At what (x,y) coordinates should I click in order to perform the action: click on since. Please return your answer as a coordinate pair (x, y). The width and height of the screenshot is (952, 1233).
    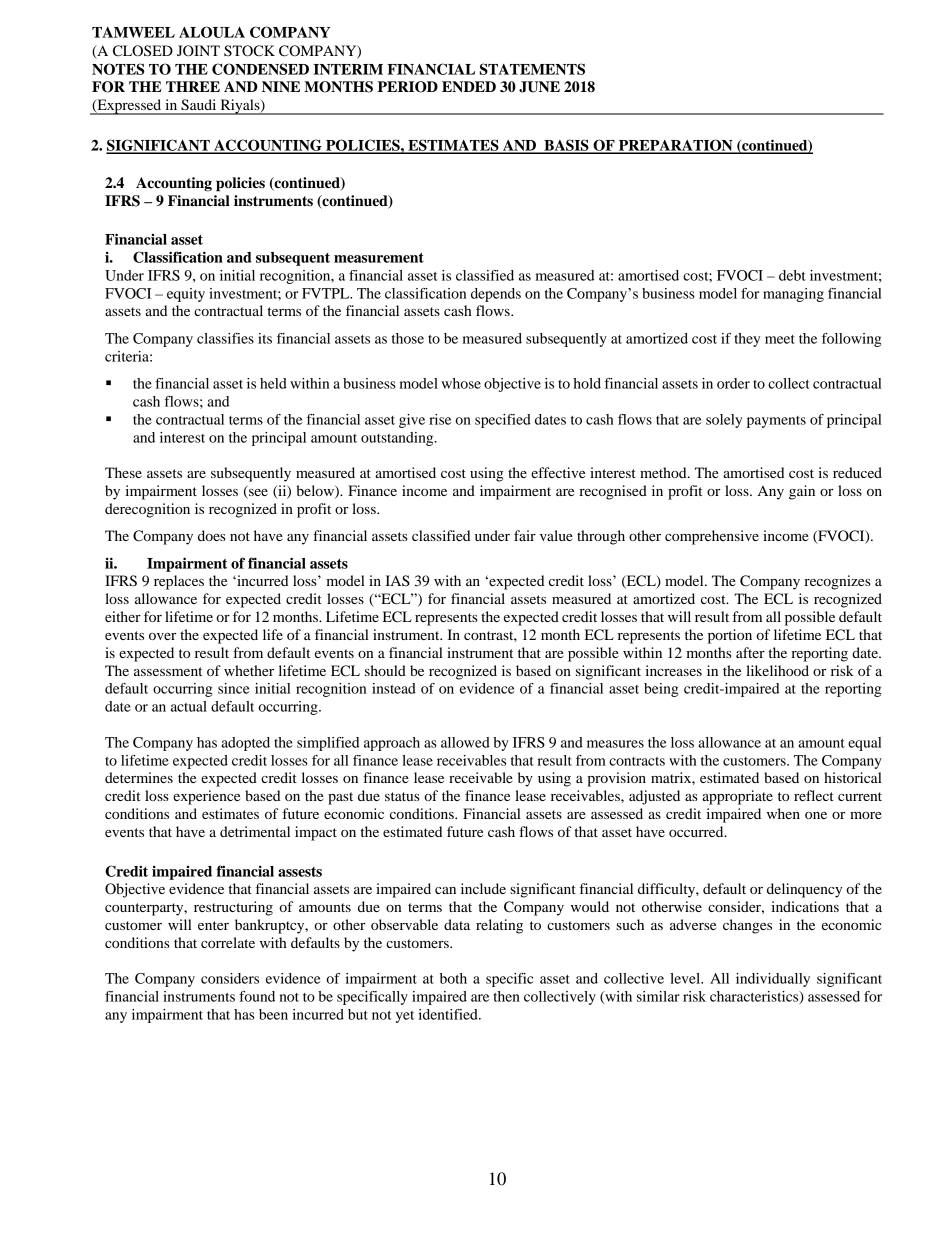
    Looking at the image, I should click on (234, 688).
